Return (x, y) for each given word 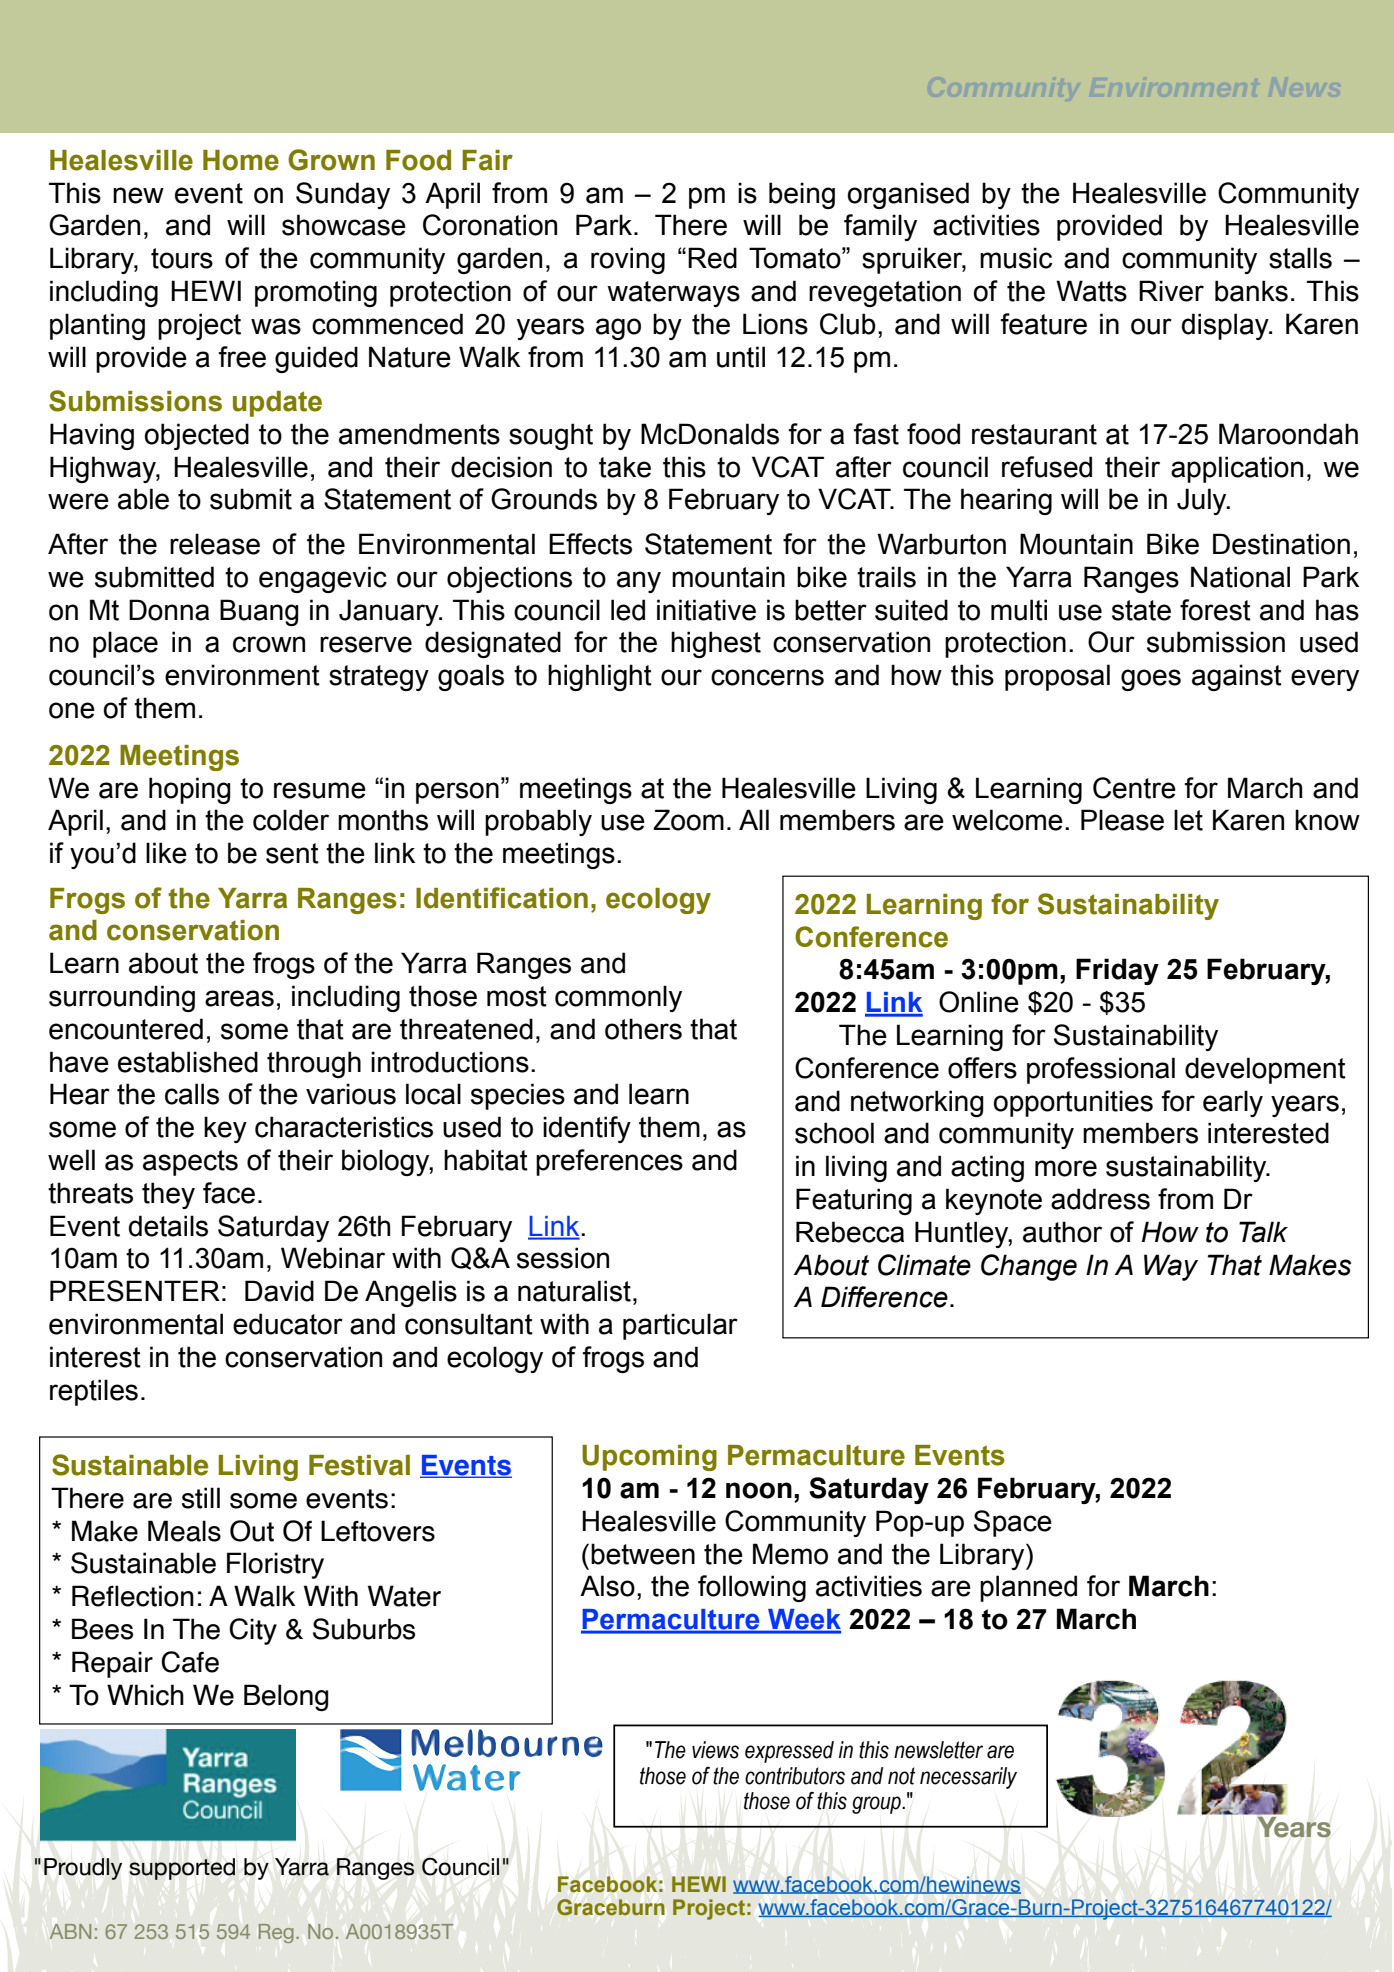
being (802, 195)
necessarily (968, 1778)
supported (182, 1869)
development (1265, 1070)
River (1171, 291)
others (643, 1029)
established (188, 1062)
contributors (795, 1776)
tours (182, 258)
